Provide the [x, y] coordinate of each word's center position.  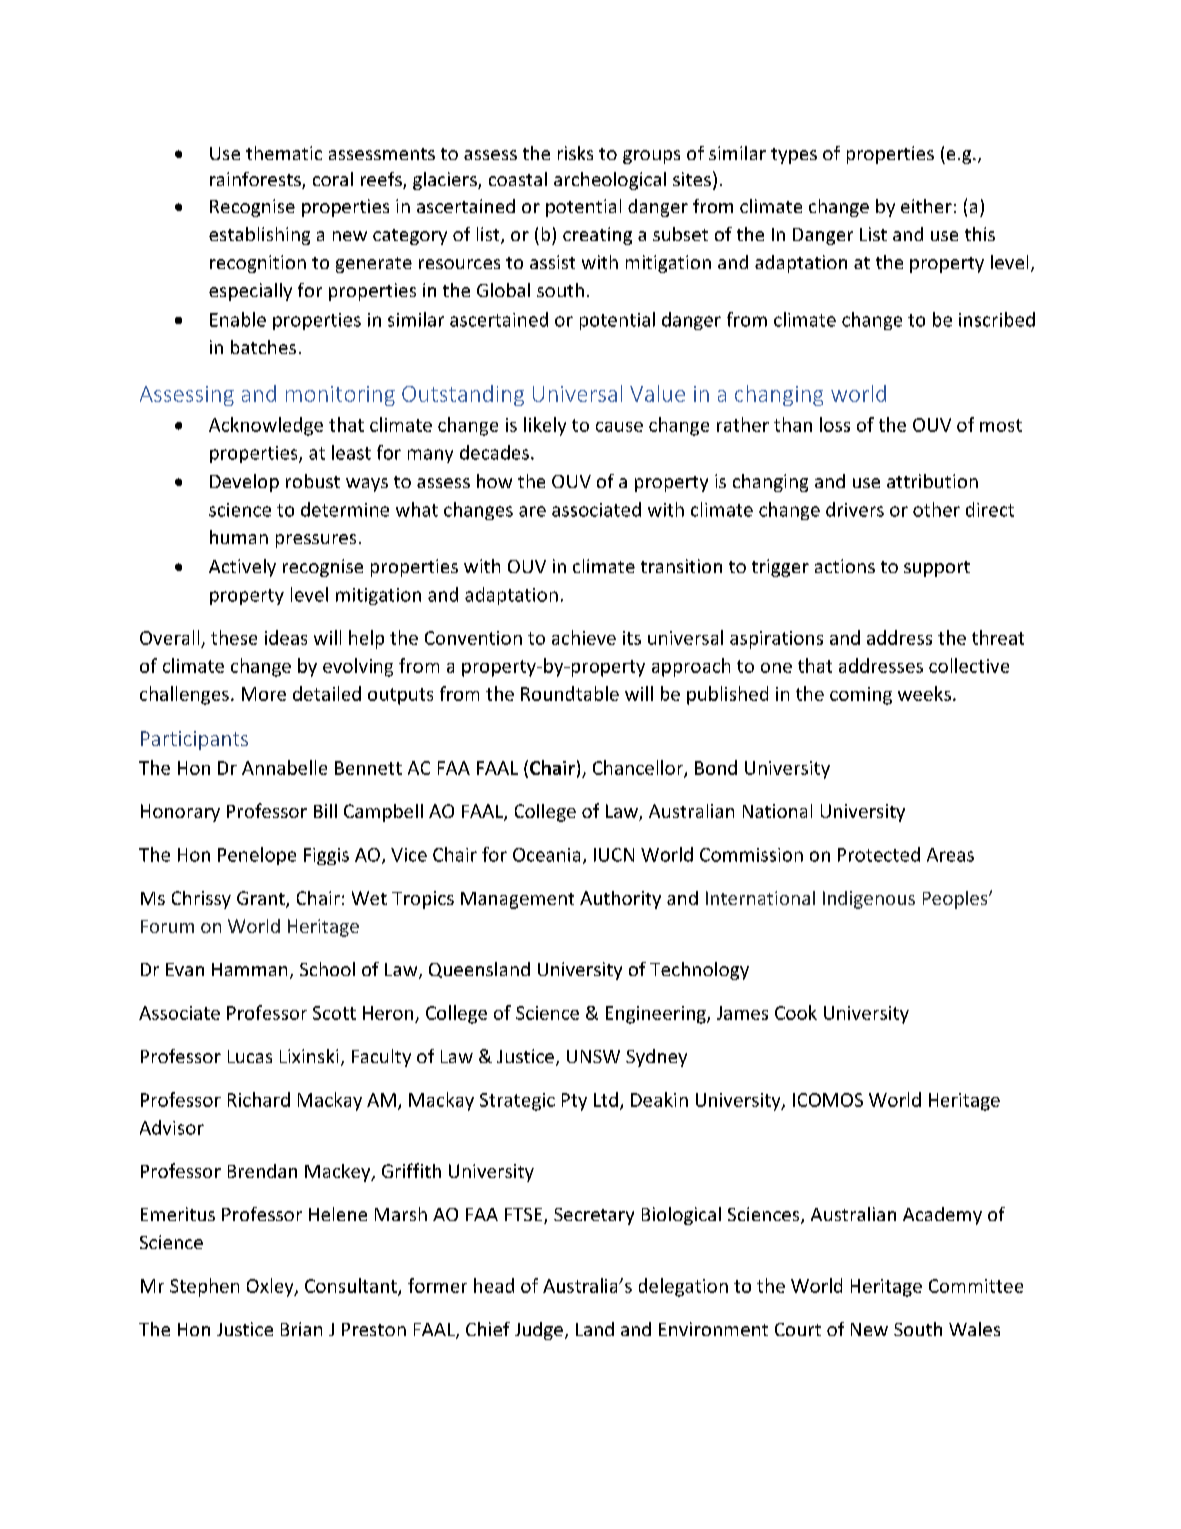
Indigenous [869, 900]
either [926, 206]
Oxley [271, 1287]
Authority [620, 900]
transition [681, 566]
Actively [242, 568]
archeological [610, 181]
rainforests [256, 180]
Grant [262, 899]
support [937, 569]
